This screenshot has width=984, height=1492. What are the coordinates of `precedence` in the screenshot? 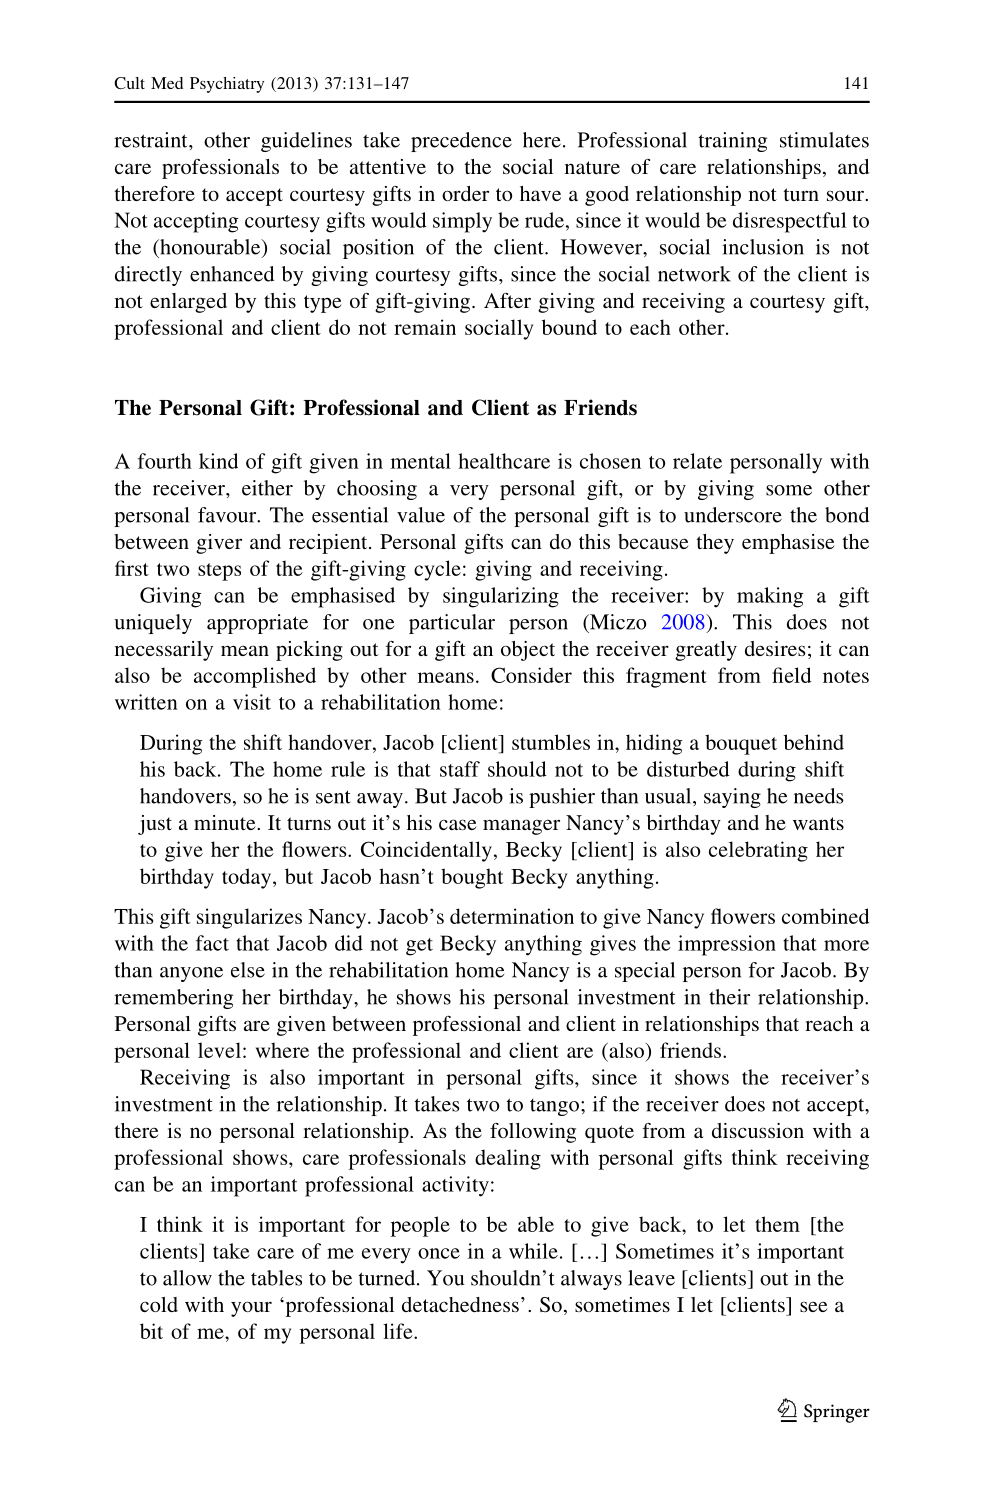 It's located at (461, 142).
